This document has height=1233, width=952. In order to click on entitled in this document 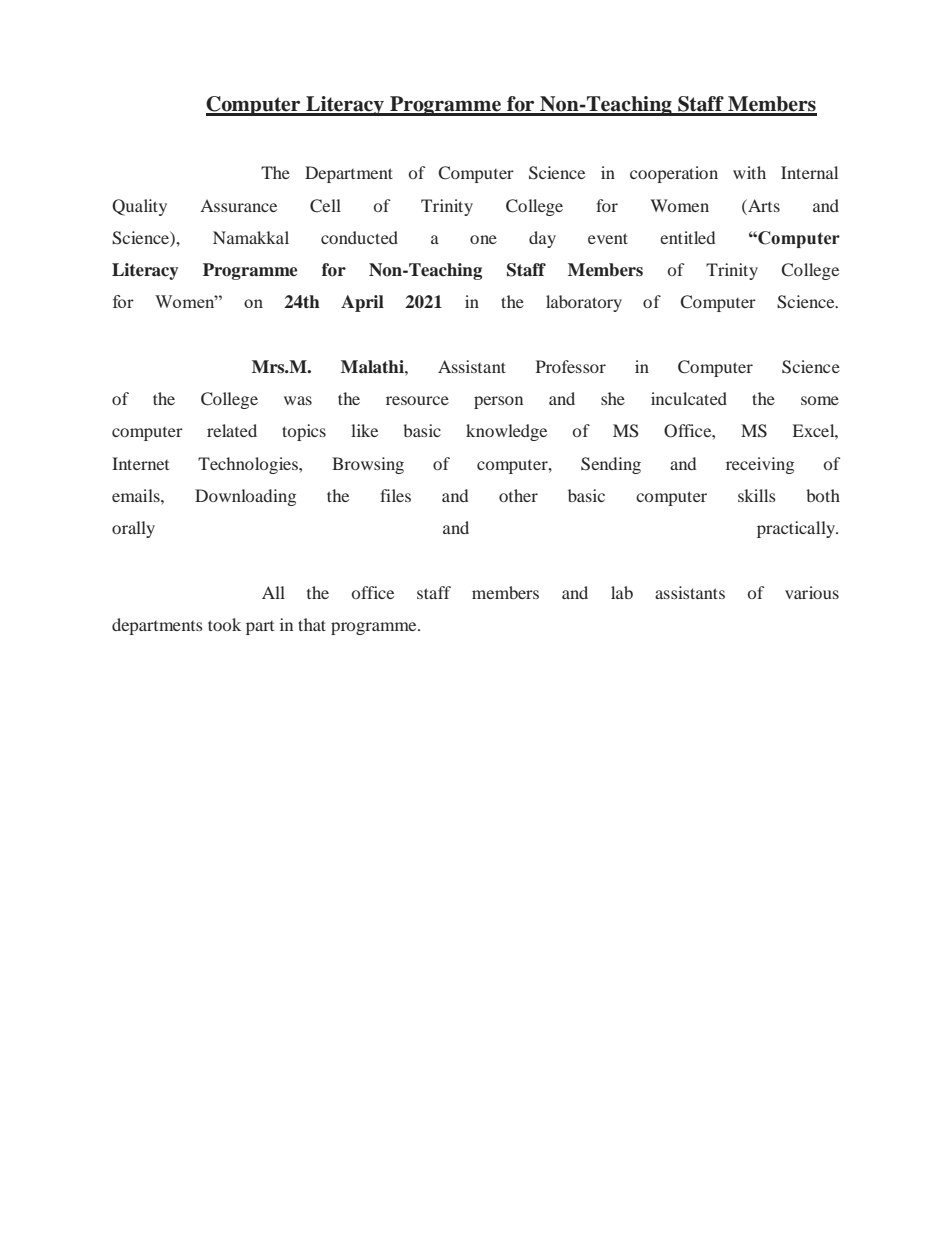, I will do `click(687, 237)`.
